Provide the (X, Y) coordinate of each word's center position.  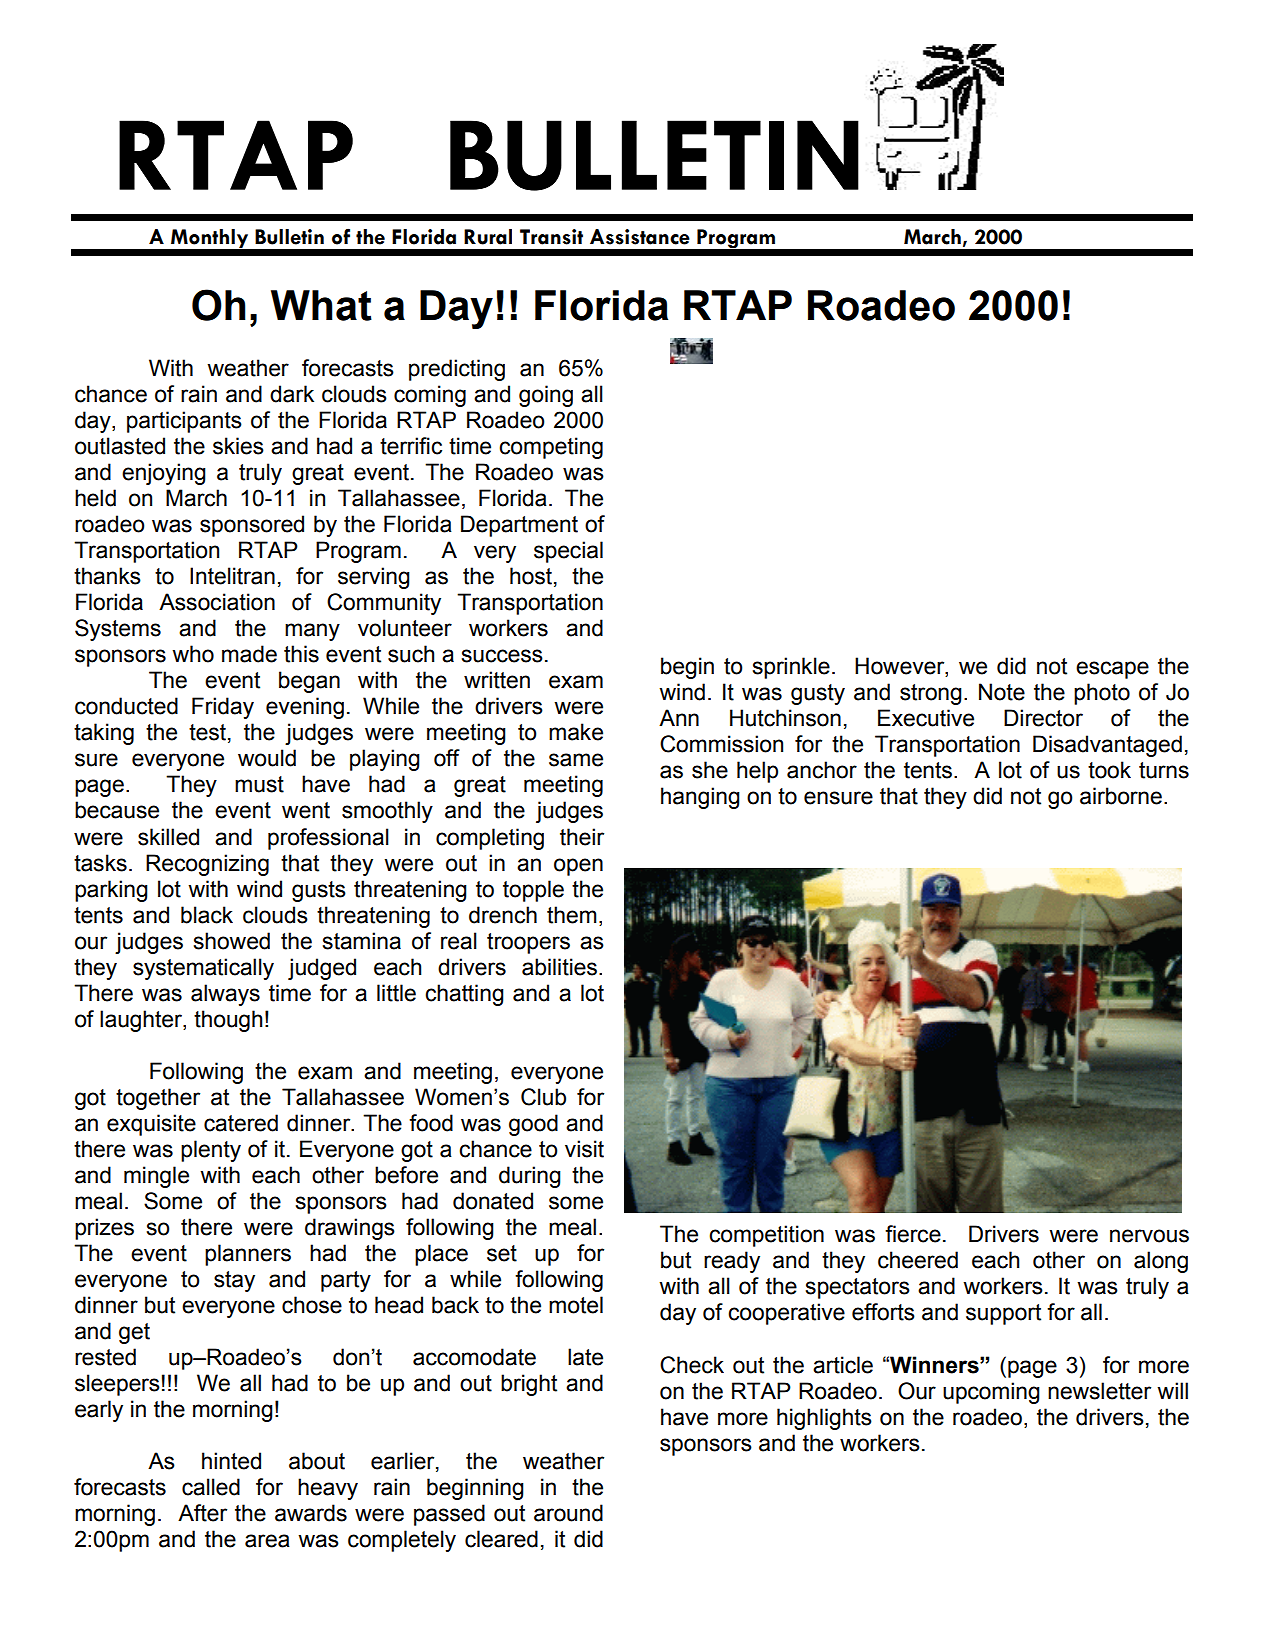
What (321, 305)
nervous (1149, 1236)
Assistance (640, 237)
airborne (1121, 796)
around (568, 1513)
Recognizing (207, 865)
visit (584, 1149)
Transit (551, 237)
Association (217, 602)
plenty (211, 1151)
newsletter (1099, 1391)
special (568, 552)
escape (1112, 670)
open (578, 867)
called (211, 1487)
